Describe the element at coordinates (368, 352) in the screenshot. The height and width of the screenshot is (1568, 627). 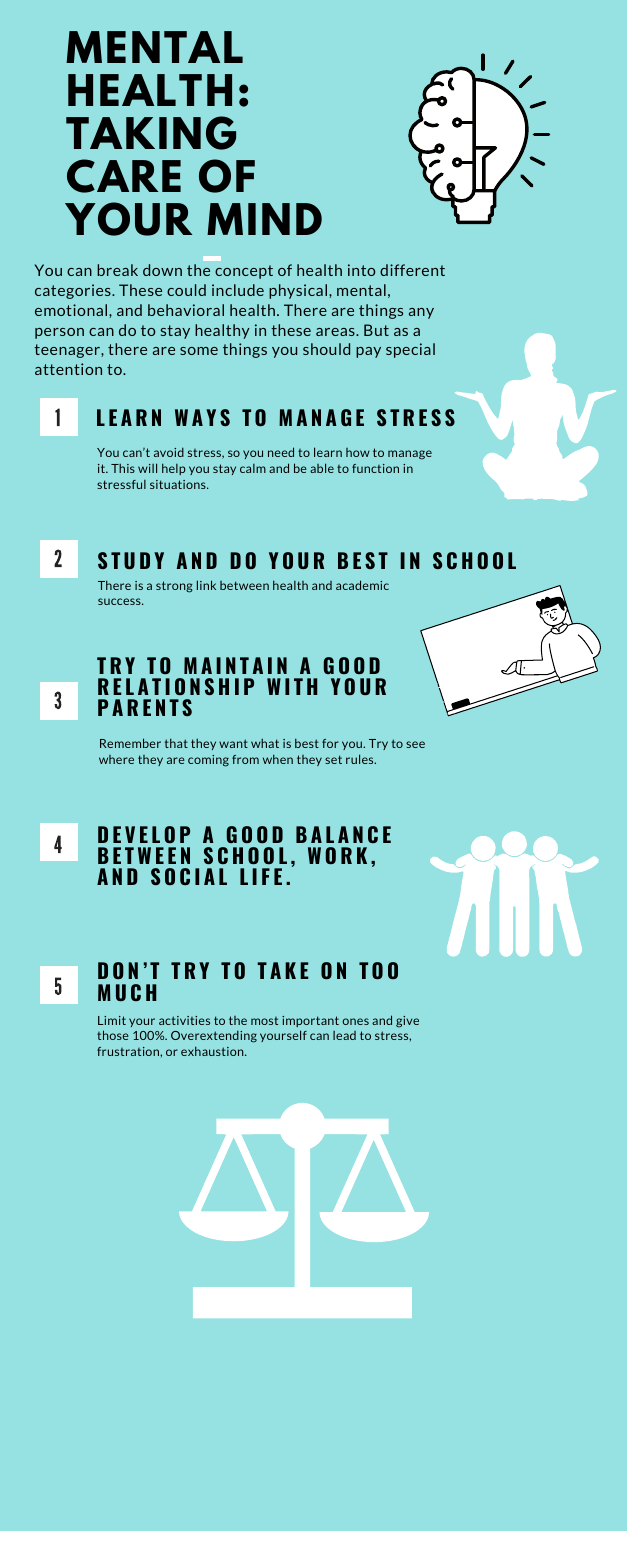
I see `pay` at that location.
